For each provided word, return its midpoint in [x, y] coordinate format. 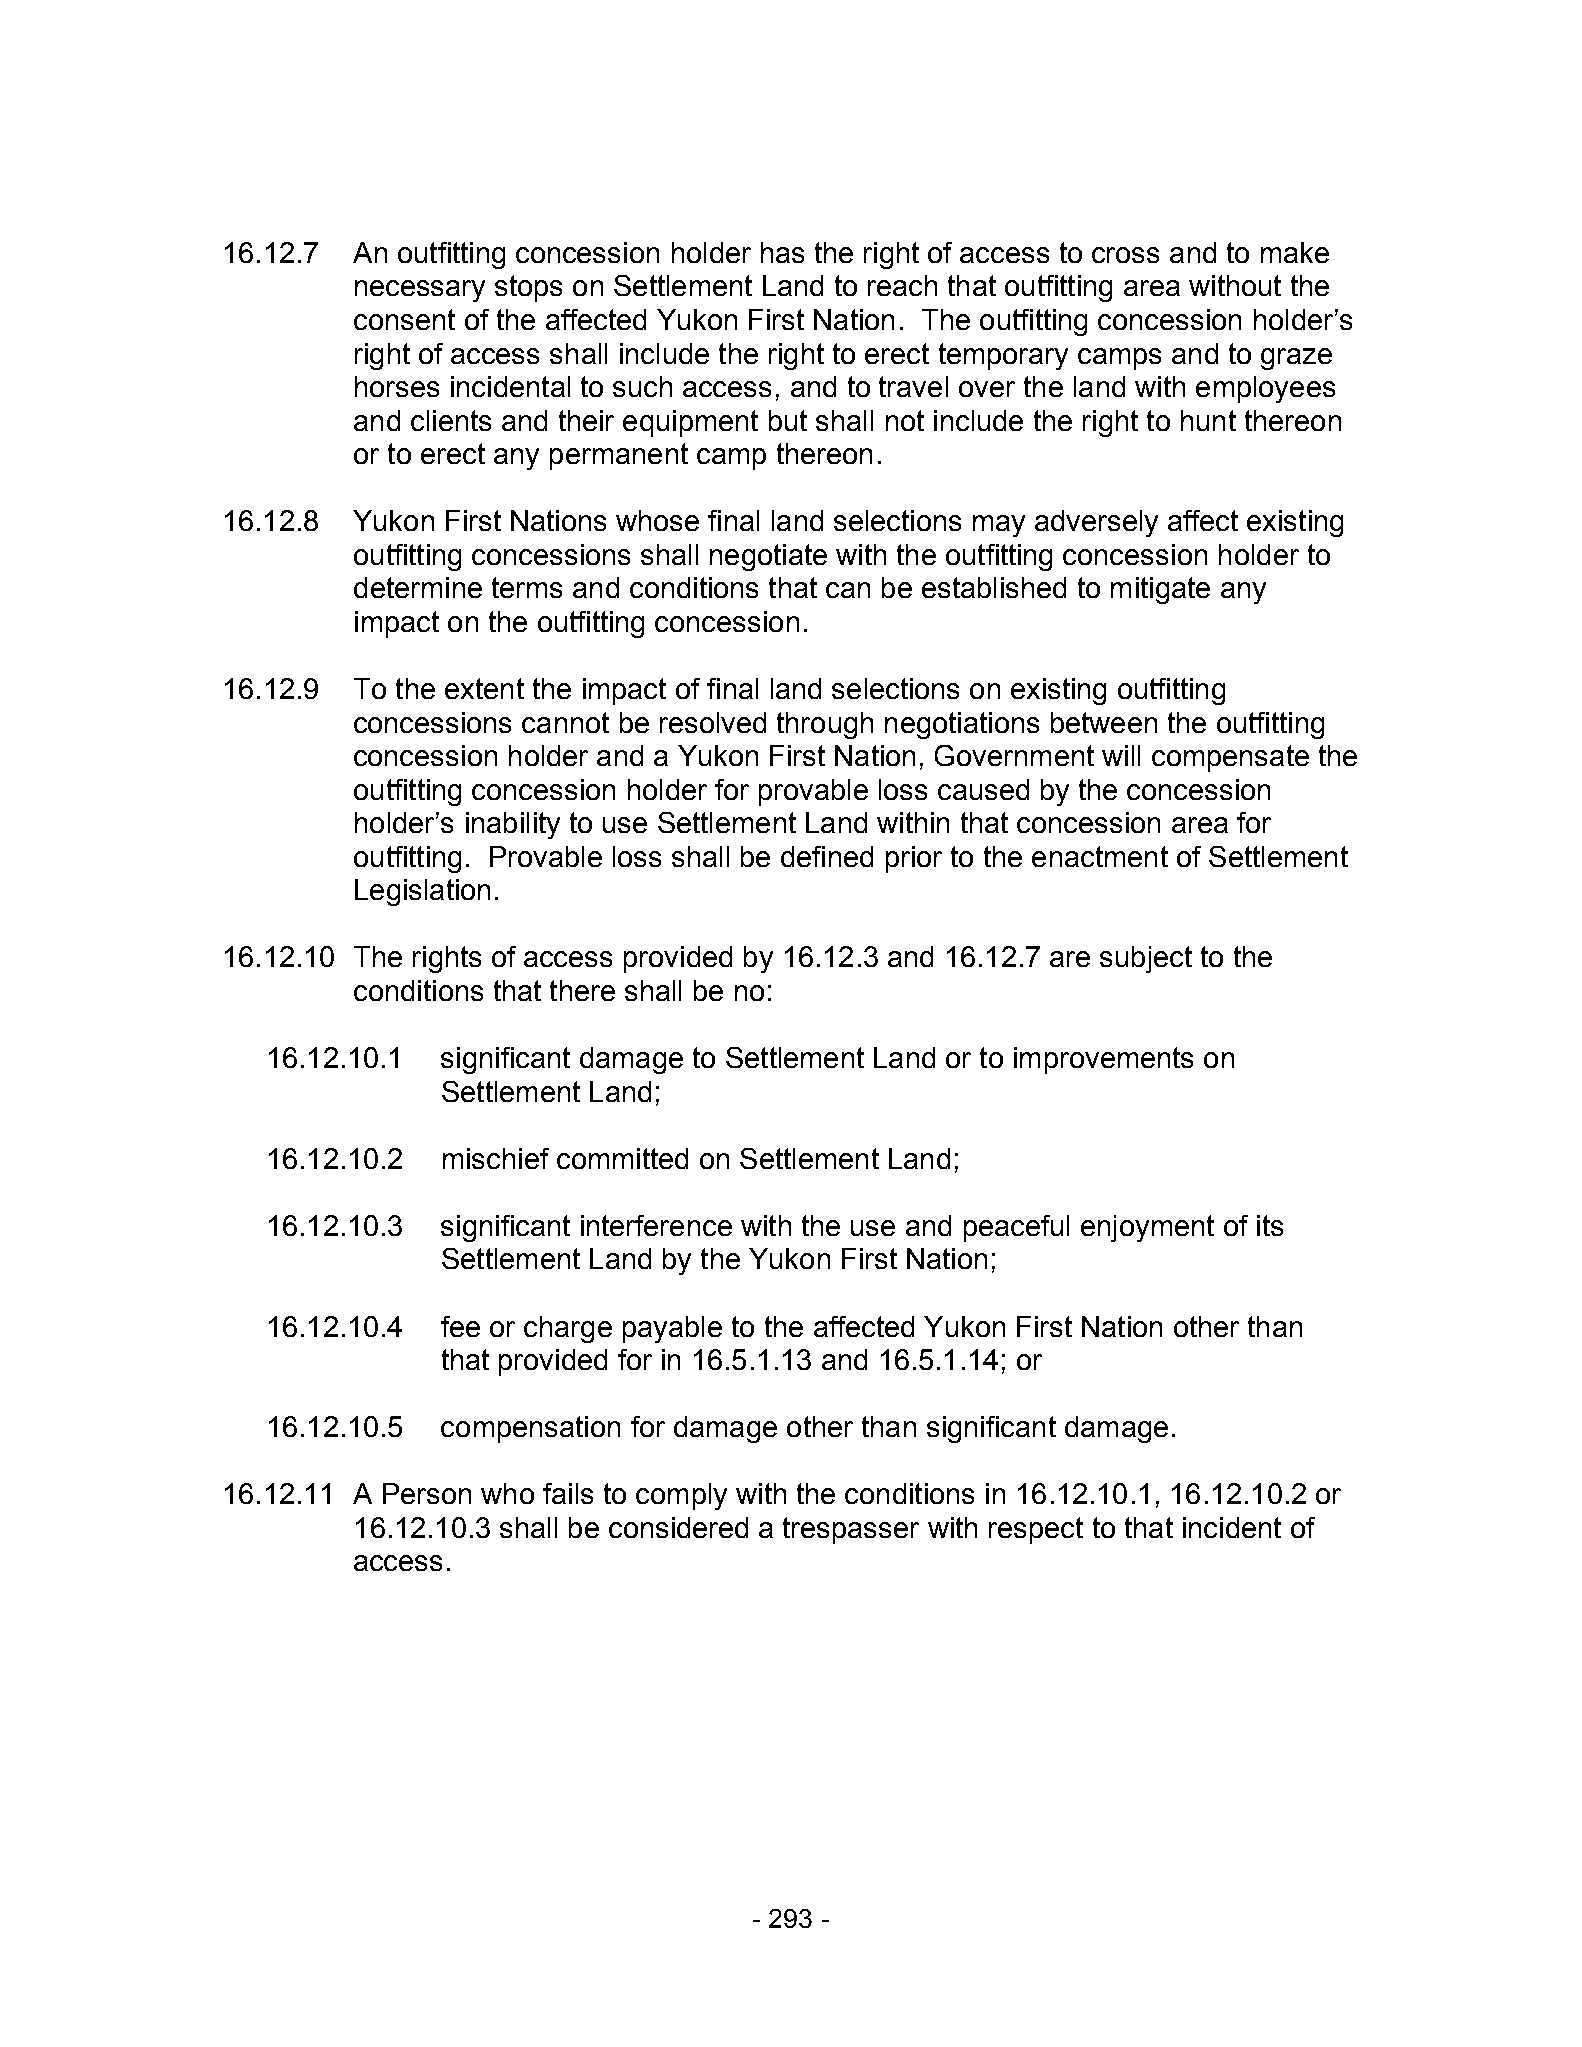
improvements [1103, 1060]
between [1104, 722]
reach [902, 285]
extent [484, 688]
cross [1125, 255]
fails [568, 1493]
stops [528, 288]
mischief [496, 1158]
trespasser [851, 1530]
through [825, 725]
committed [622, 1158]
